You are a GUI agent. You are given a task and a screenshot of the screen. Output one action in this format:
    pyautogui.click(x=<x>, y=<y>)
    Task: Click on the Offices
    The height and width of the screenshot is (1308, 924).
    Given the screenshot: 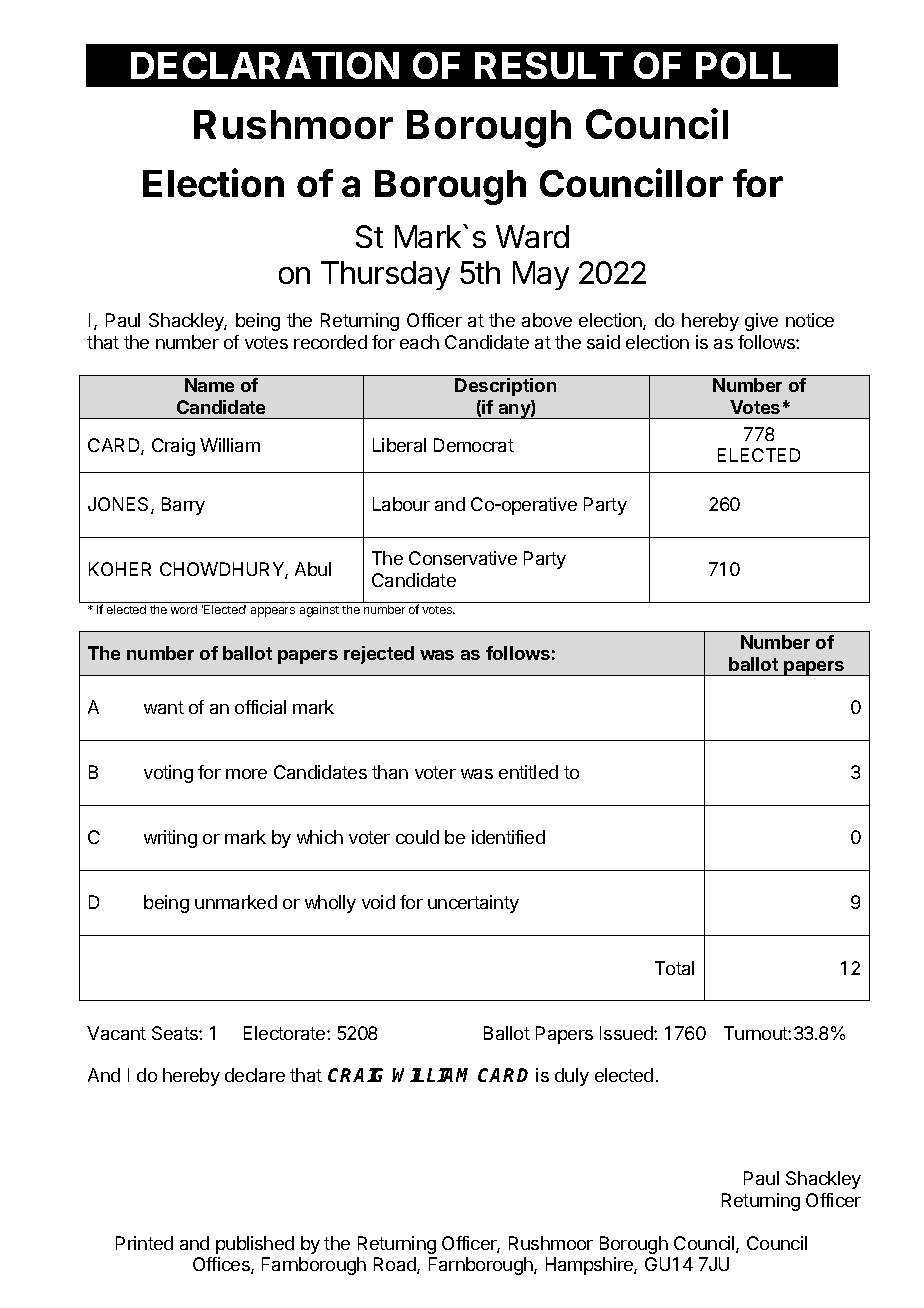 What is the action you would take?
    pyautogui.click(x=222, y=1265)
